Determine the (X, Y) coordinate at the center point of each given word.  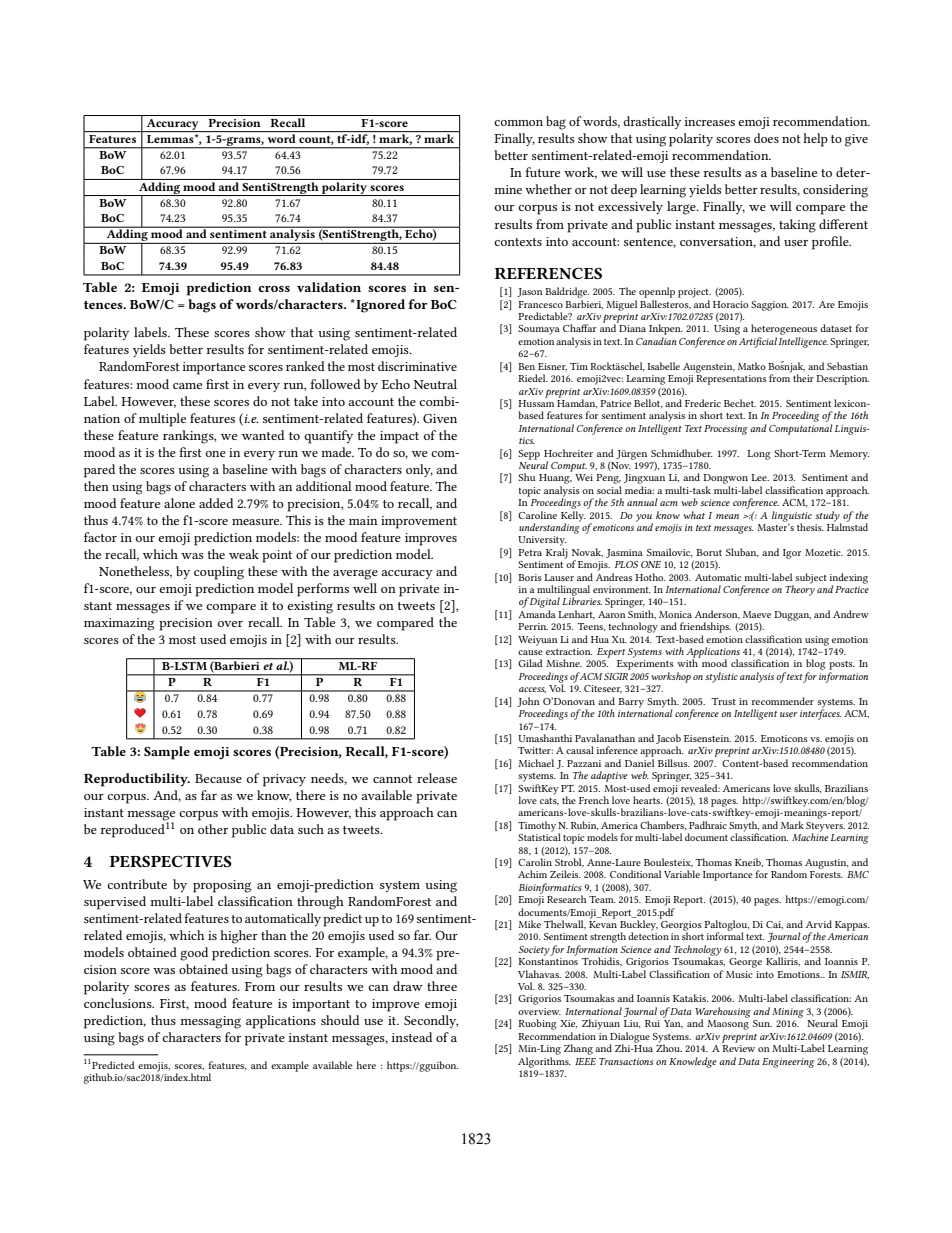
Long (759, 455)
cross (274, 288)
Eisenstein (707, 738)
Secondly (431, 1021)
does (766, 138)
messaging (211, 1022)
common (518, 123)
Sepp (529, 455)
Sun (762, 1023)
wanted (263, 435)
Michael (536, 763)
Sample (167, 753)
